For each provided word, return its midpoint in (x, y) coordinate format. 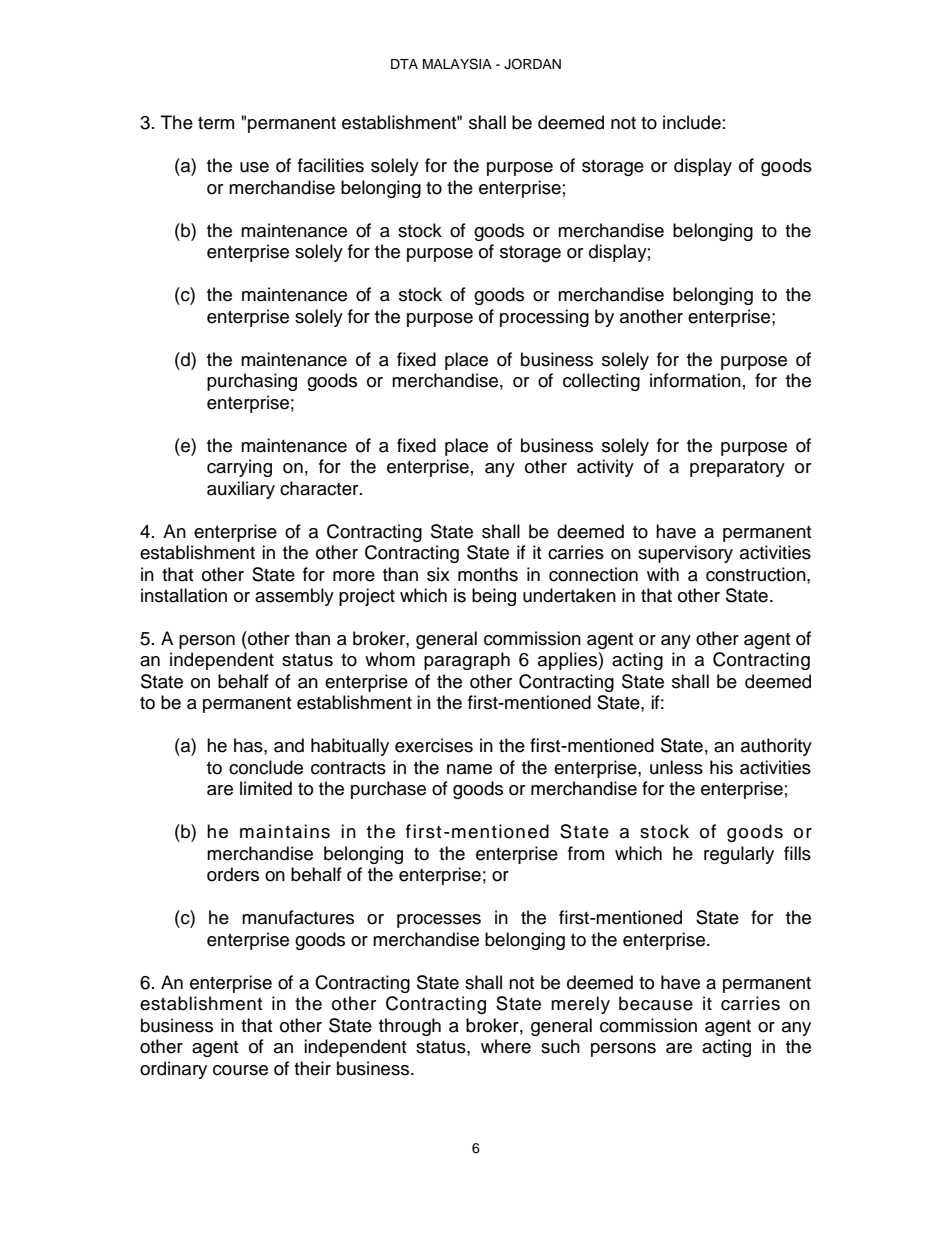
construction (757, 574)
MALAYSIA (457, 64)
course (240, 1070)
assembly (294, 597)
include (692, 122)
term (216, 123)
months (488, 574)
